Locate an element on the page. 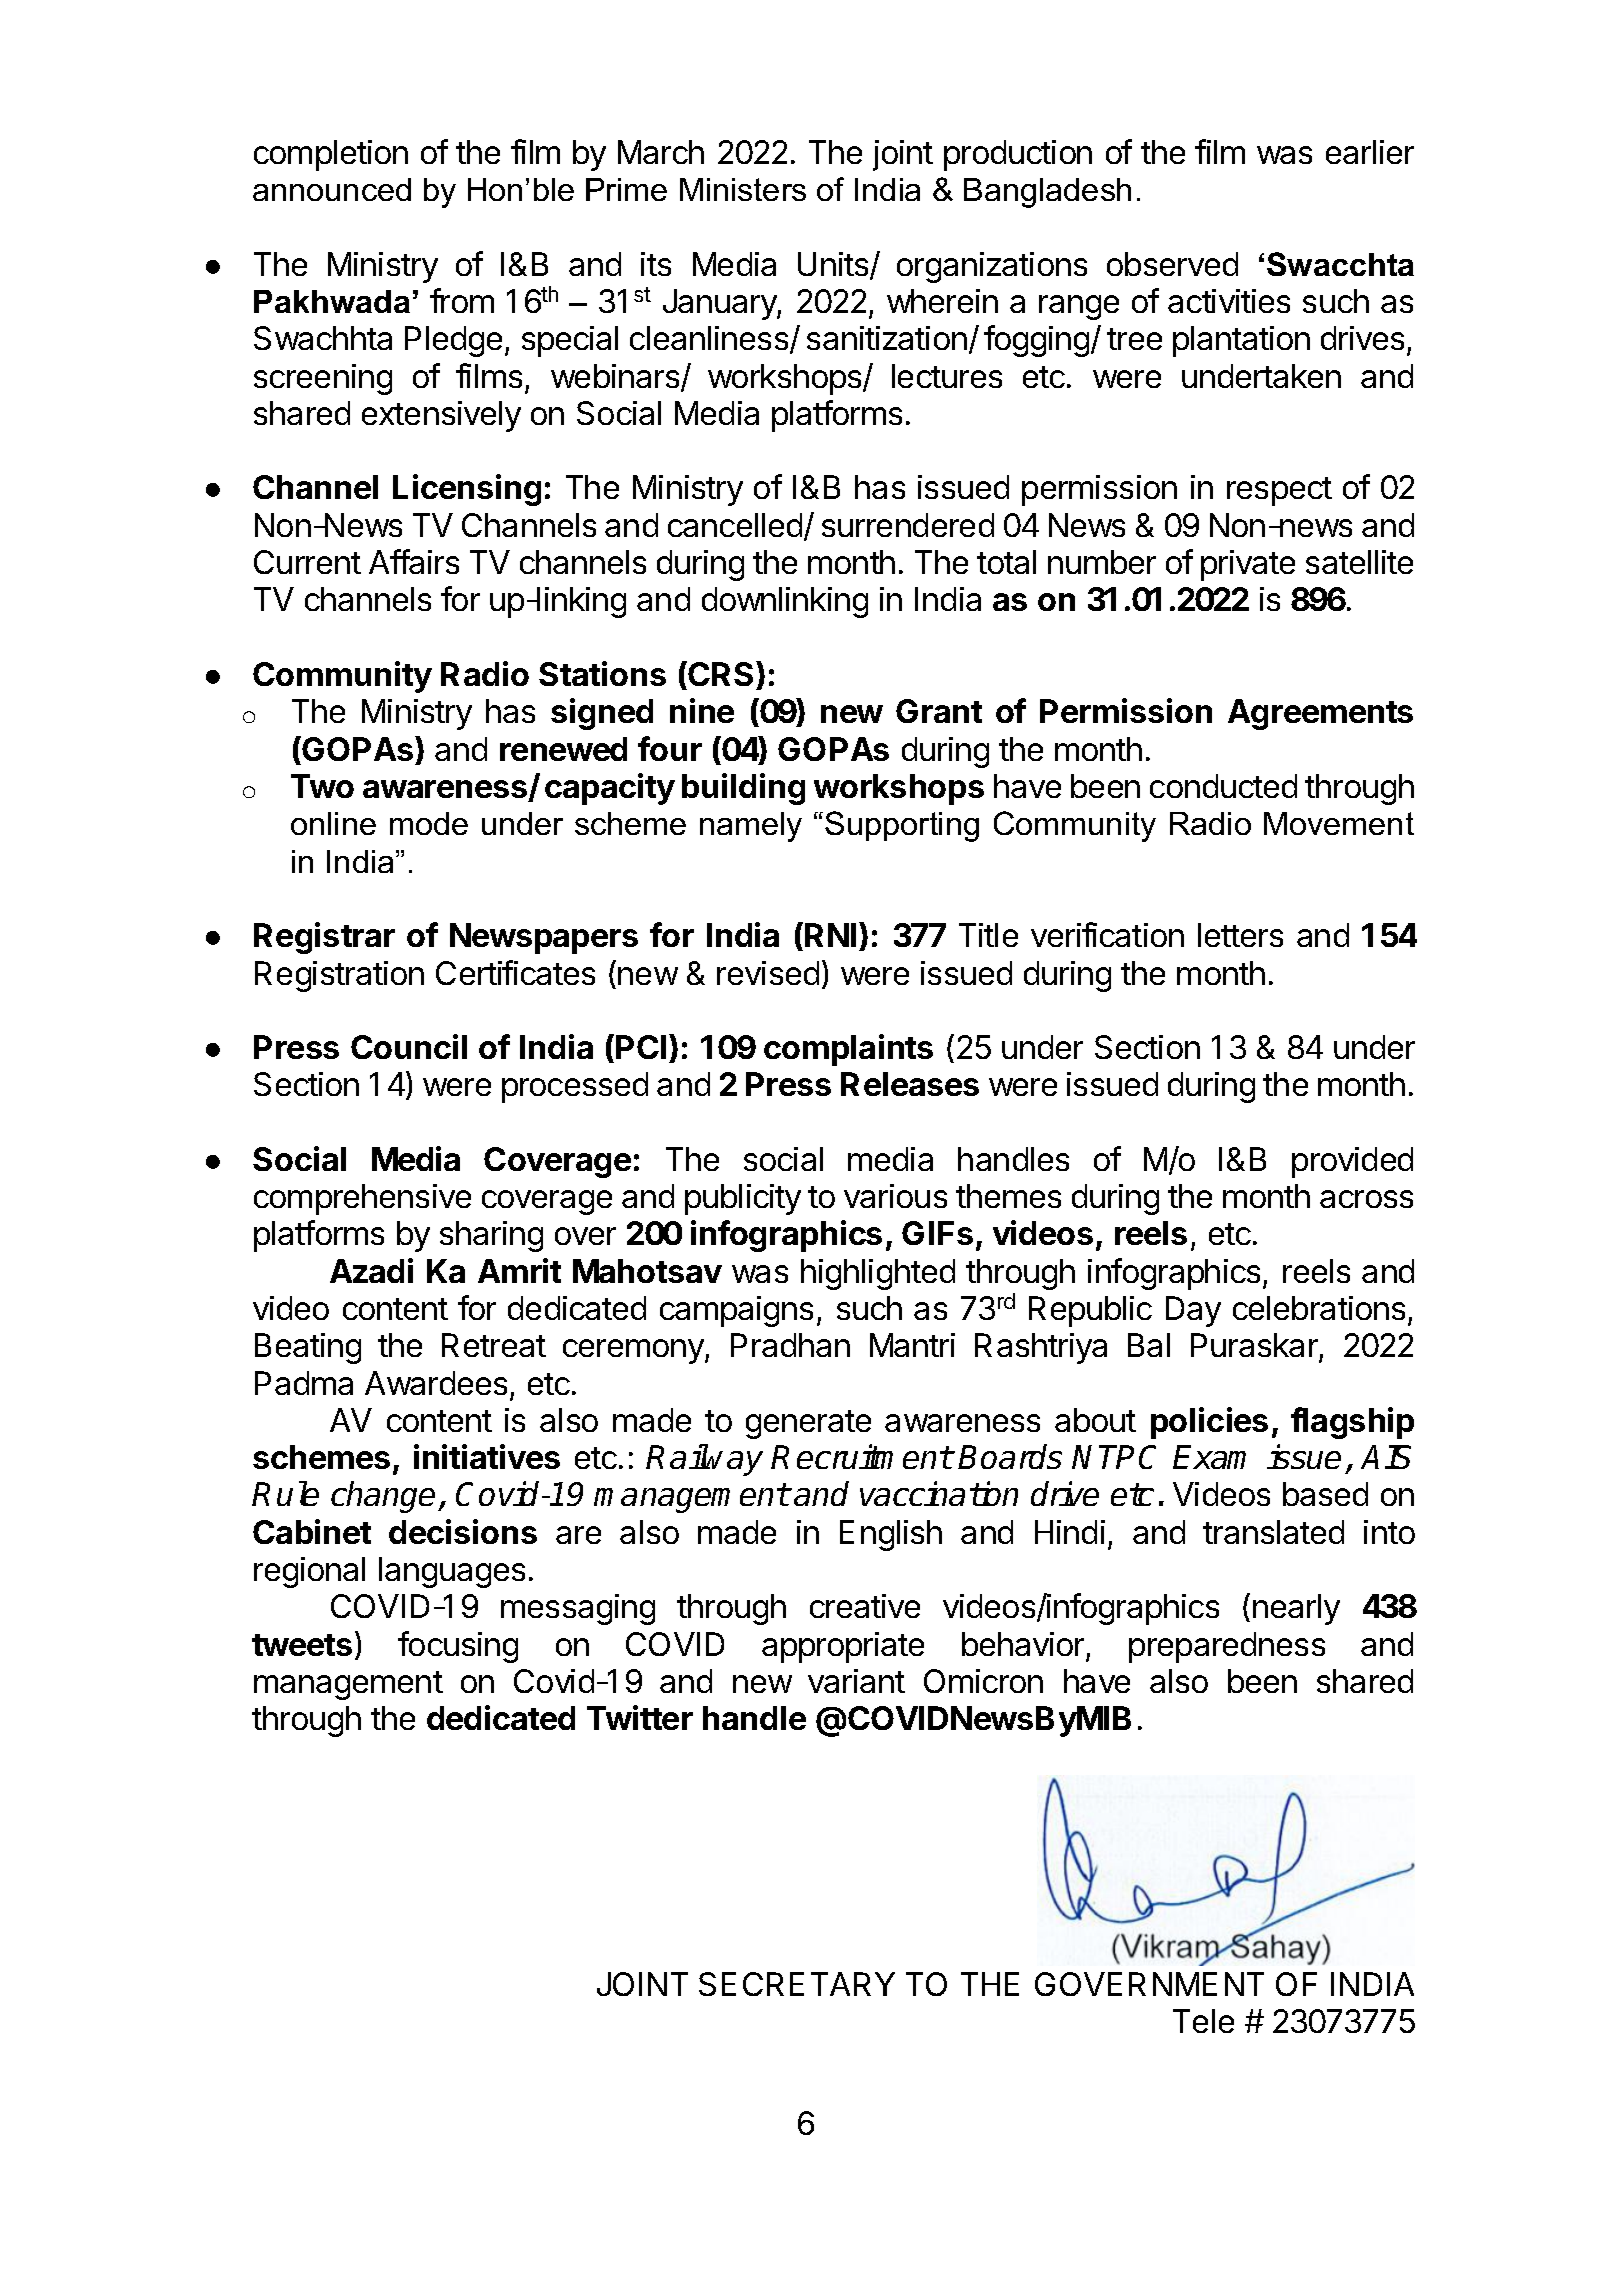 The height and width of the image is (2276, 1610). observed is located at coordinates (1172, 264).
